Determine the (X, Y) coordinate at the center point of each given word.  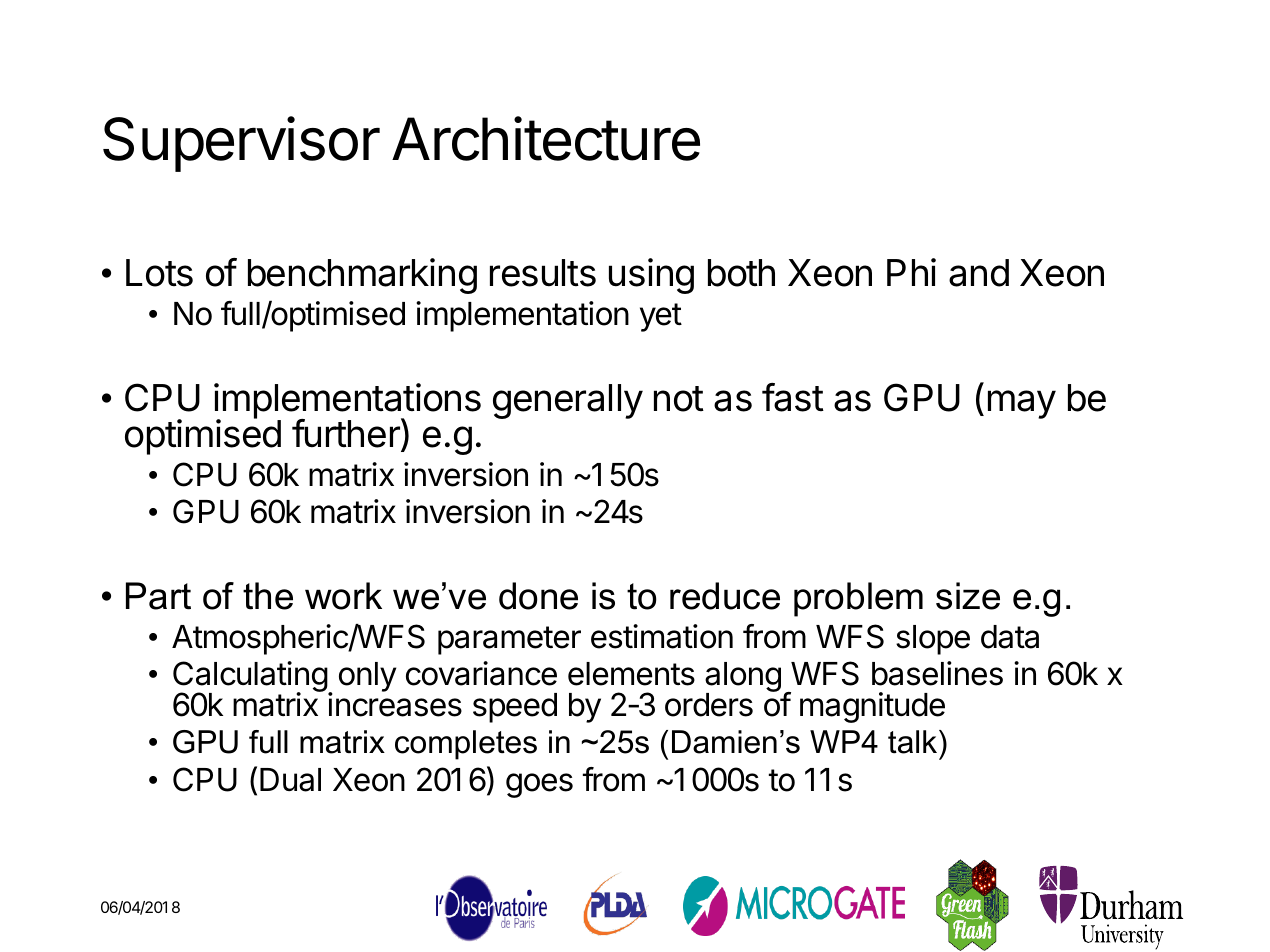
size (968, 596)
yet (661, 317)
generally (568, 401)
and (979, 273)
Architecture (546, 139)
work (343, 596)
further (347, 433)
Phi (911, 272)
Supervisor (241, 144)
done (538, 596)
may (1022, 404)
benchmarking (362, 276)
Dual (290, 780)
